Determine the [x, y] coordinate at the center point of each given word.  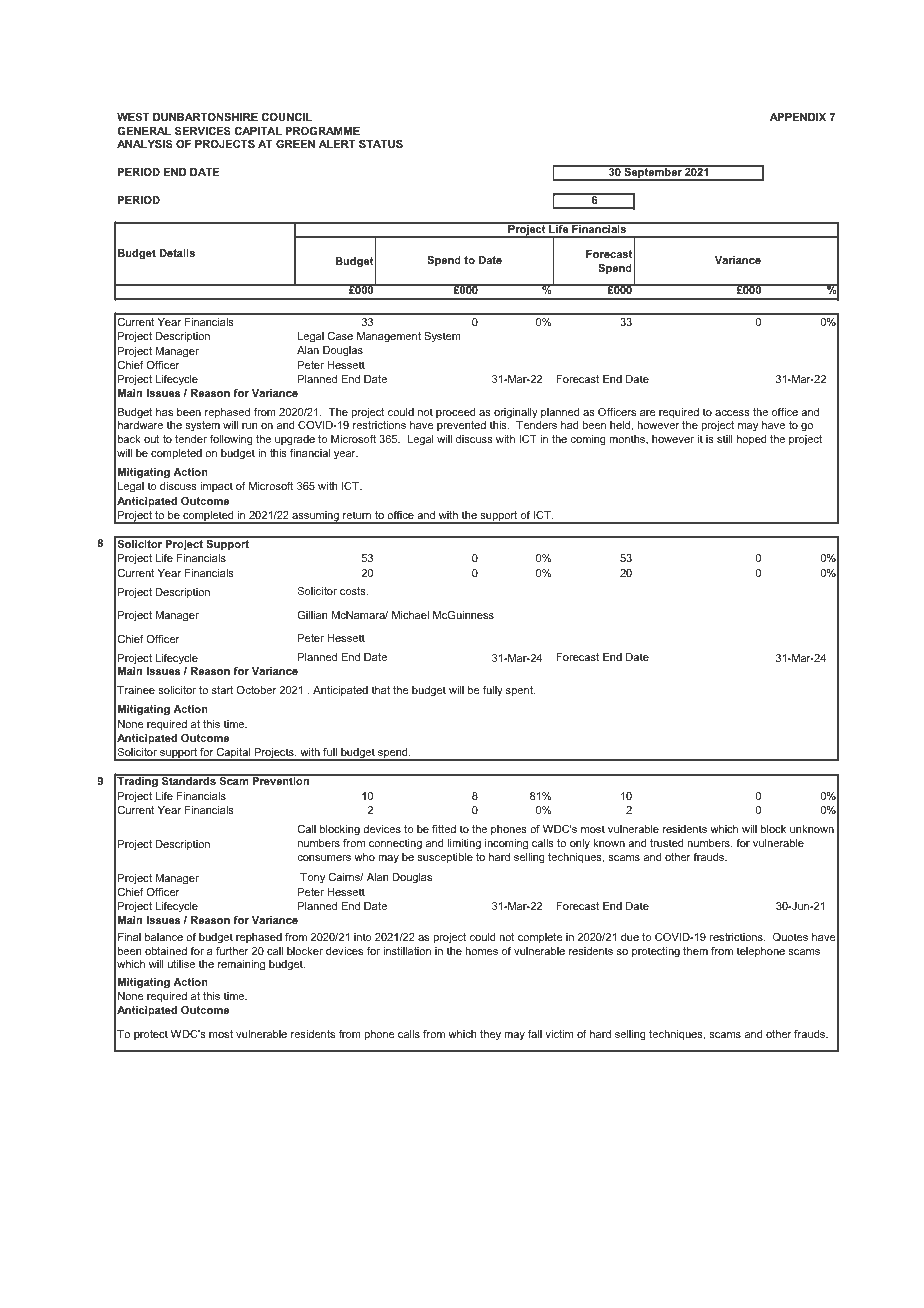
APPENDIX [798, 117]
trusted [666, 843]
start [222, 690]
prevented [461, 426]
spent [520, 691]
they [490, 1035]
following [231, 440]
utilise [181, 964]
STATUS [381, 144]
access [732, 413]
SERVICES [203, 131]
